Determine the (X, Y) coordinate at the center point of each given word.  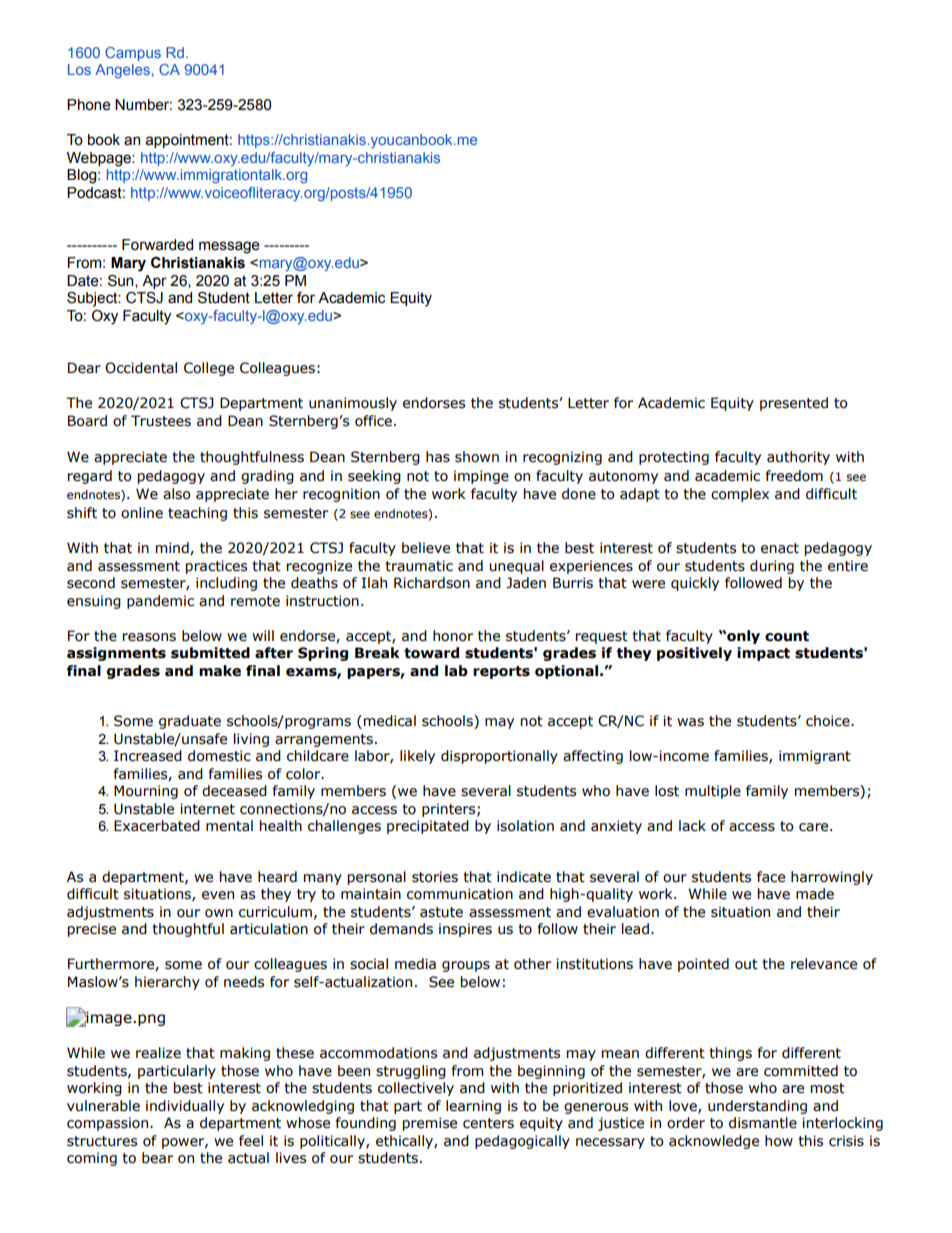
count (787, 636)
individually (185, 1107)
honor (453, 636)
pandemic (160, 602)
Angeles (122, 71)
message (229, 247)
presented (794, 404)
